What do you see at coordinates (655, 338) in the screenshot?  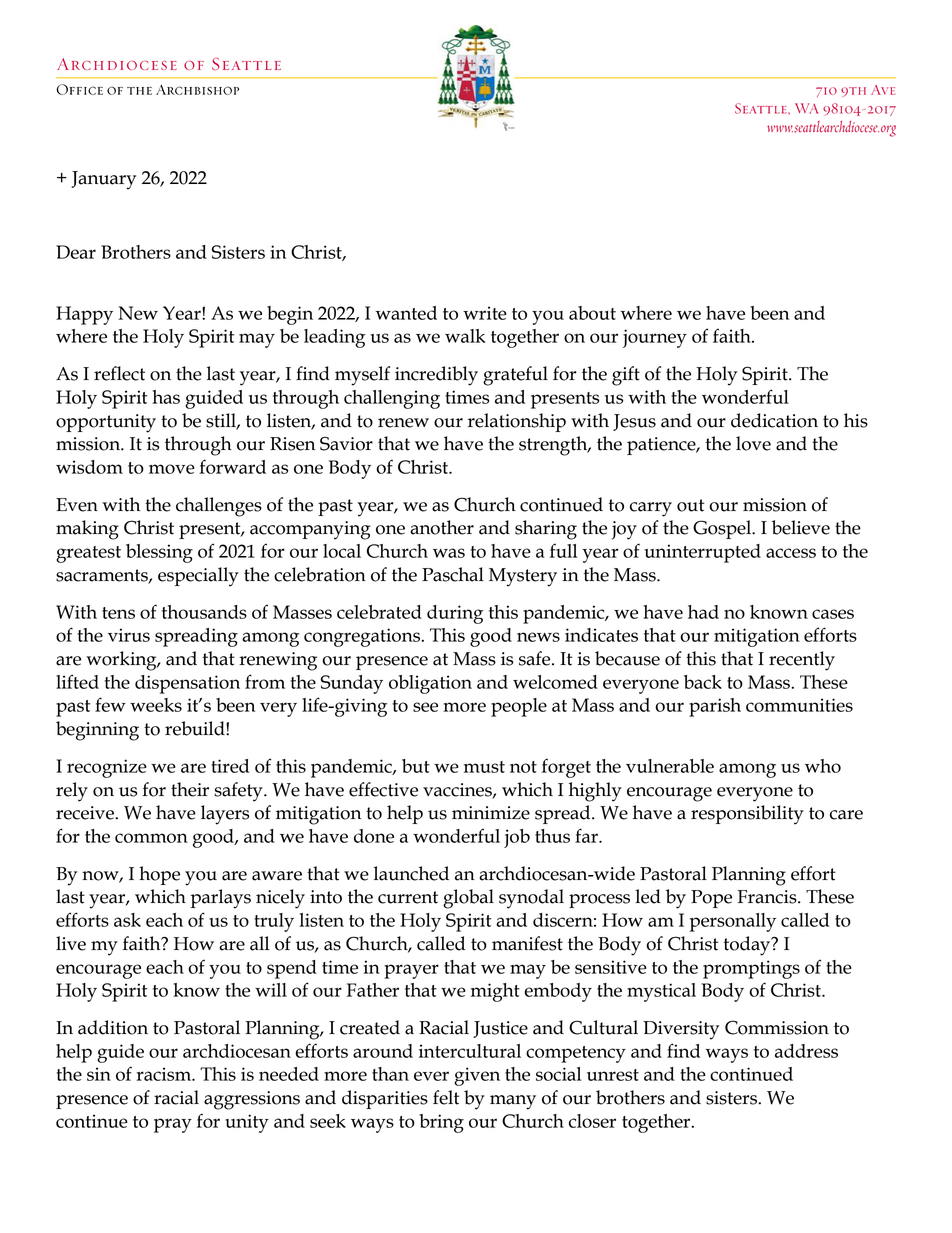 I see `journey` at bounding box center [655, 338].
